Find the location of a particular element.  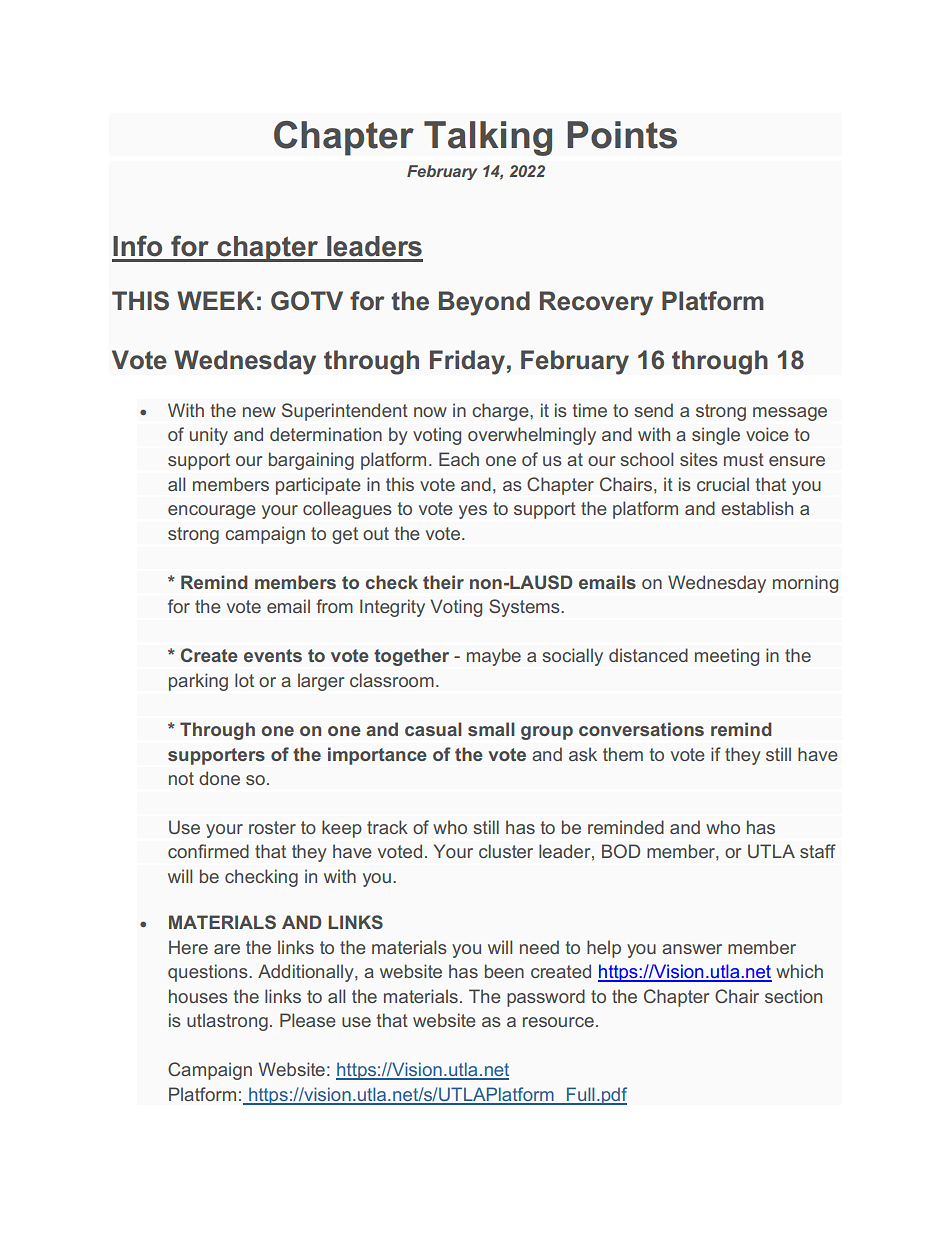

charge is located at coordinates (501, 412).
